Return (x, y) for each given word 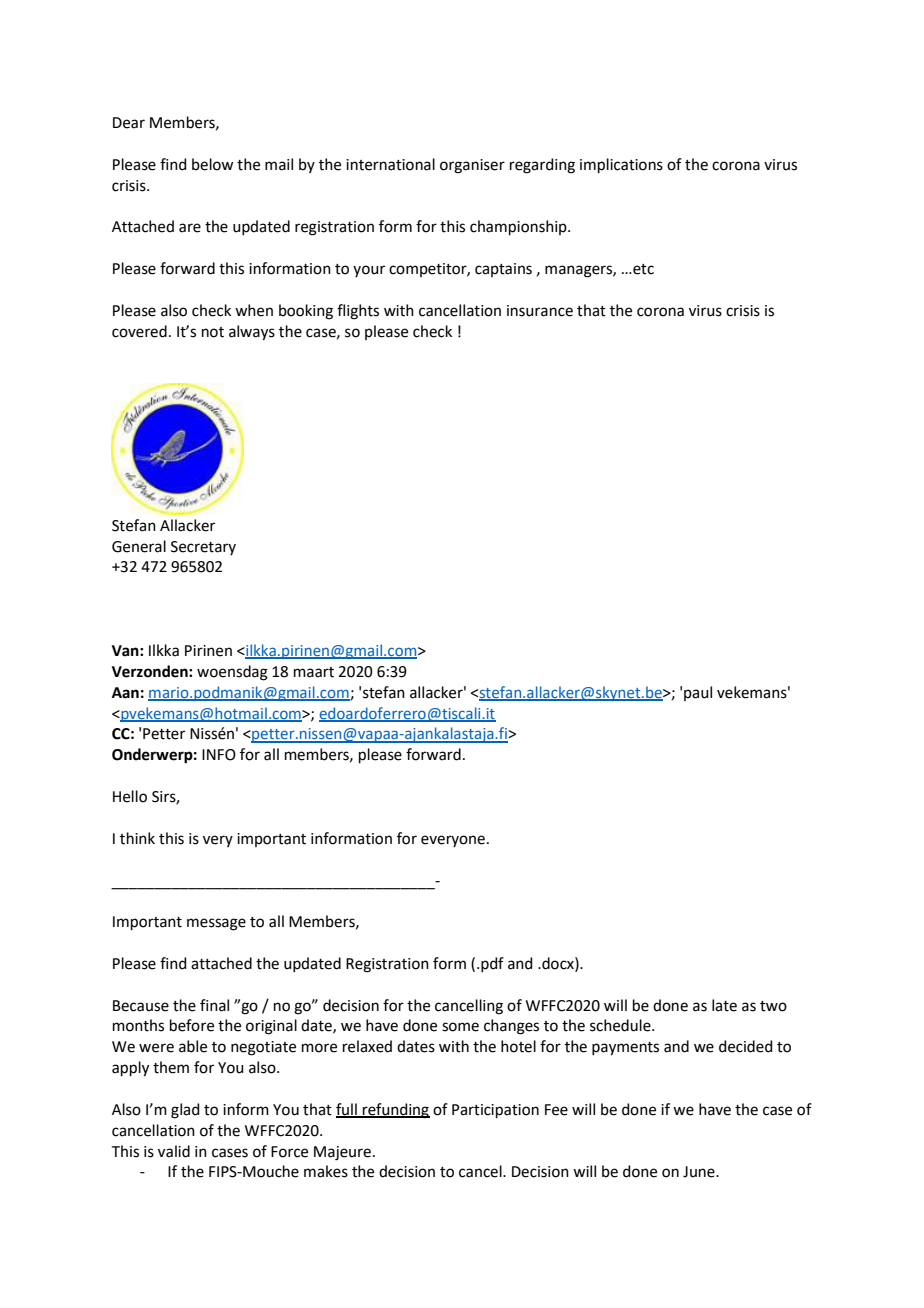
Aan (125, 693)
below (212, 164)
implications (621, 165)
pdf (492, 964)
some (460, 1027)
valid (174, 1151)
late (724, 1005)
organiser (472, 166)
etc (642, 269)
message (216, 924)
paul (698, 693)
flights (358, 312)
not (213, 332)
